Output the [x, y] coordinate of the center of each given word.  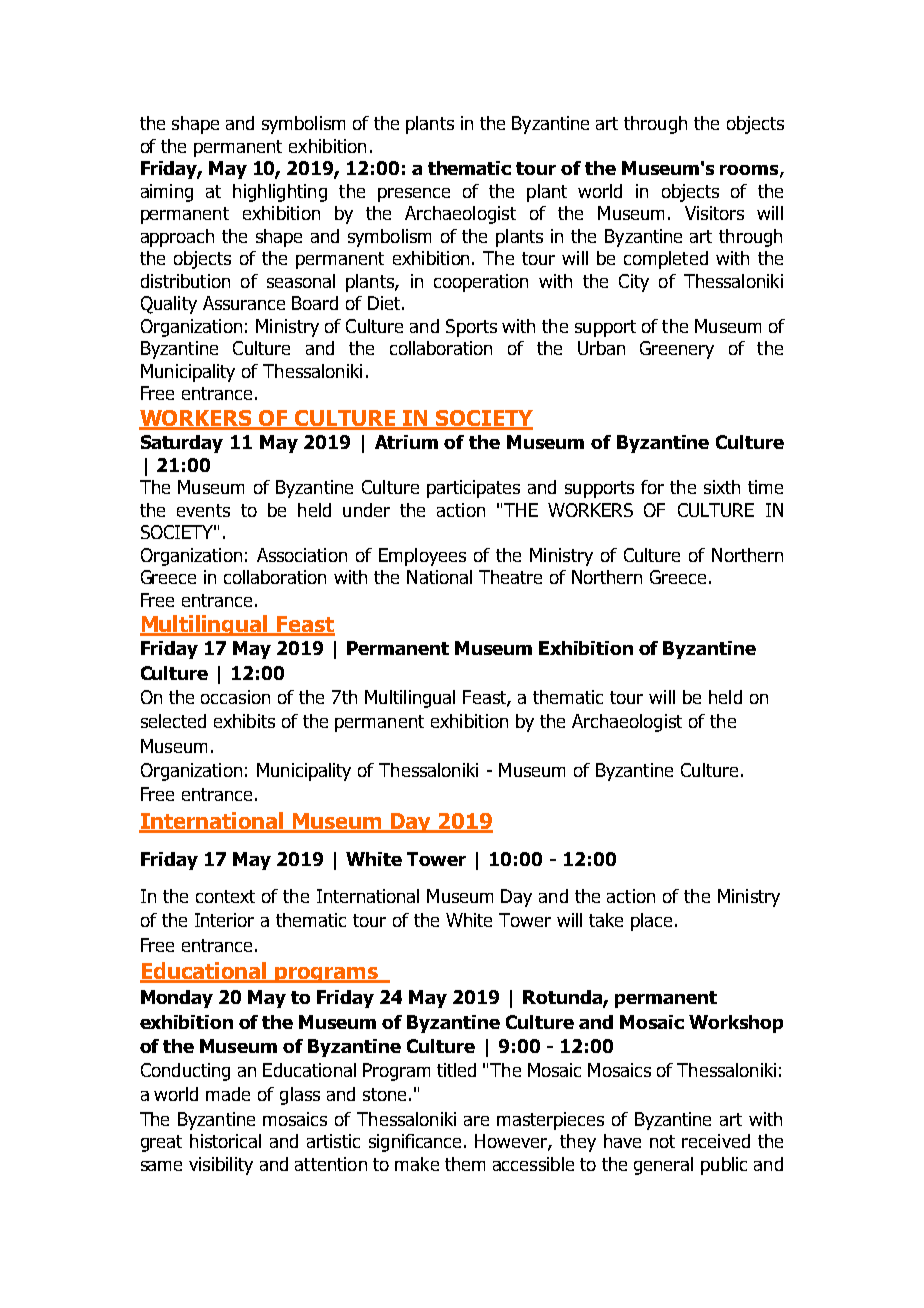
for [652, 487]
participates [473, 489]
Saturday [182, 444]
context [225, 896]
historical [225, 1141]
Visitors [714, 213]
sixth [722, 487]
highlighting [280, 193]
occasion [235, 697]
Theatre [510, 577]
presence [414, 195]
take [606, 920]
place [651, 922]
